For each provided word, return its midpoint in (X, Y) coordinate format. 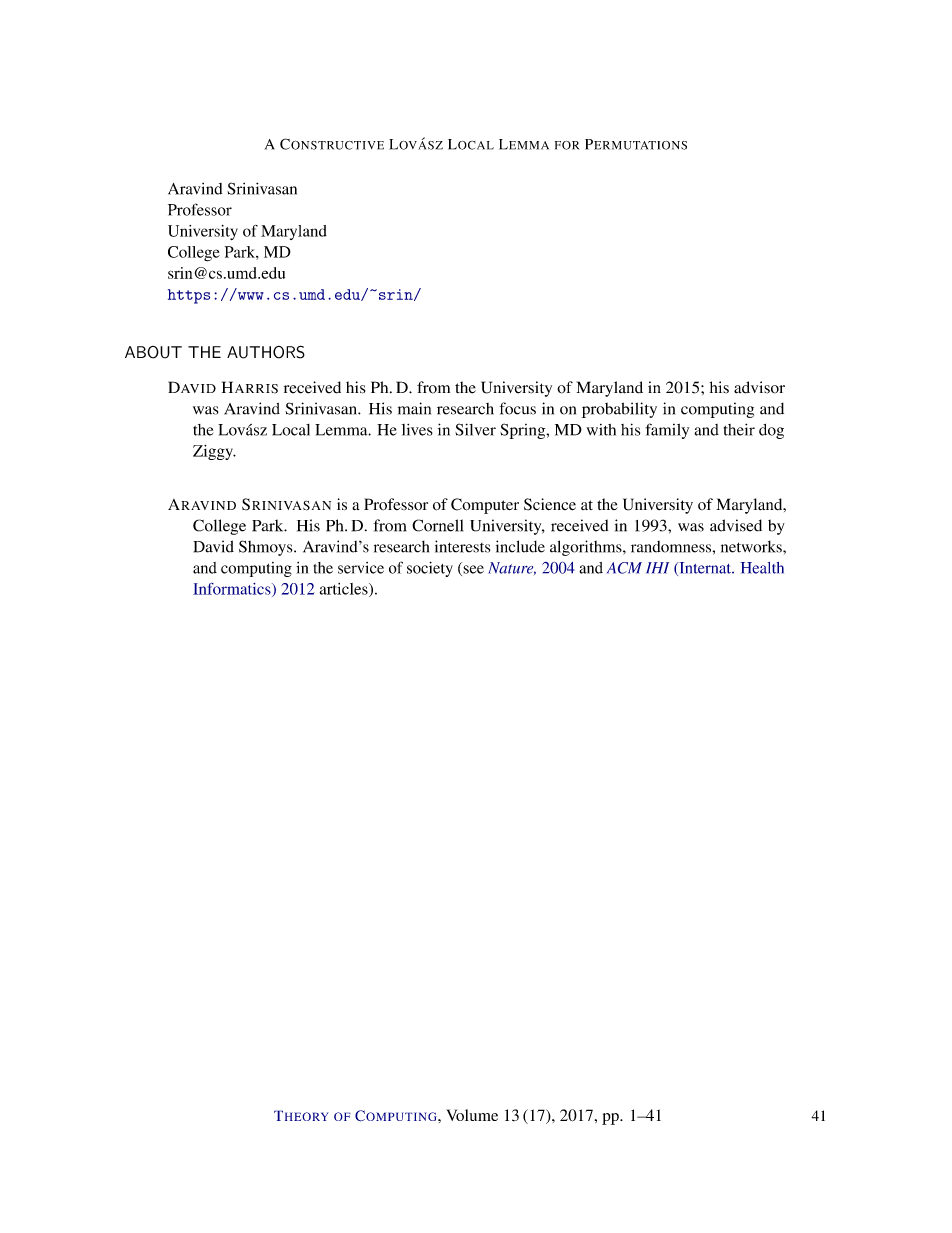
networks (752, 547)
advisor (759, 387)
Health (762, 568)
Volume (472, 1115)
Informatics (233, 589)
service (361, 568)
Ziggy (214, 452)
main (414, 408)
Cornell (437, 525)
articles (345, 590)
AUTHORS (266, 352)
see (472, 570)
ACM (624, 568)
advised (736, 525)
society (430, 569)
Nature (512, 568)
